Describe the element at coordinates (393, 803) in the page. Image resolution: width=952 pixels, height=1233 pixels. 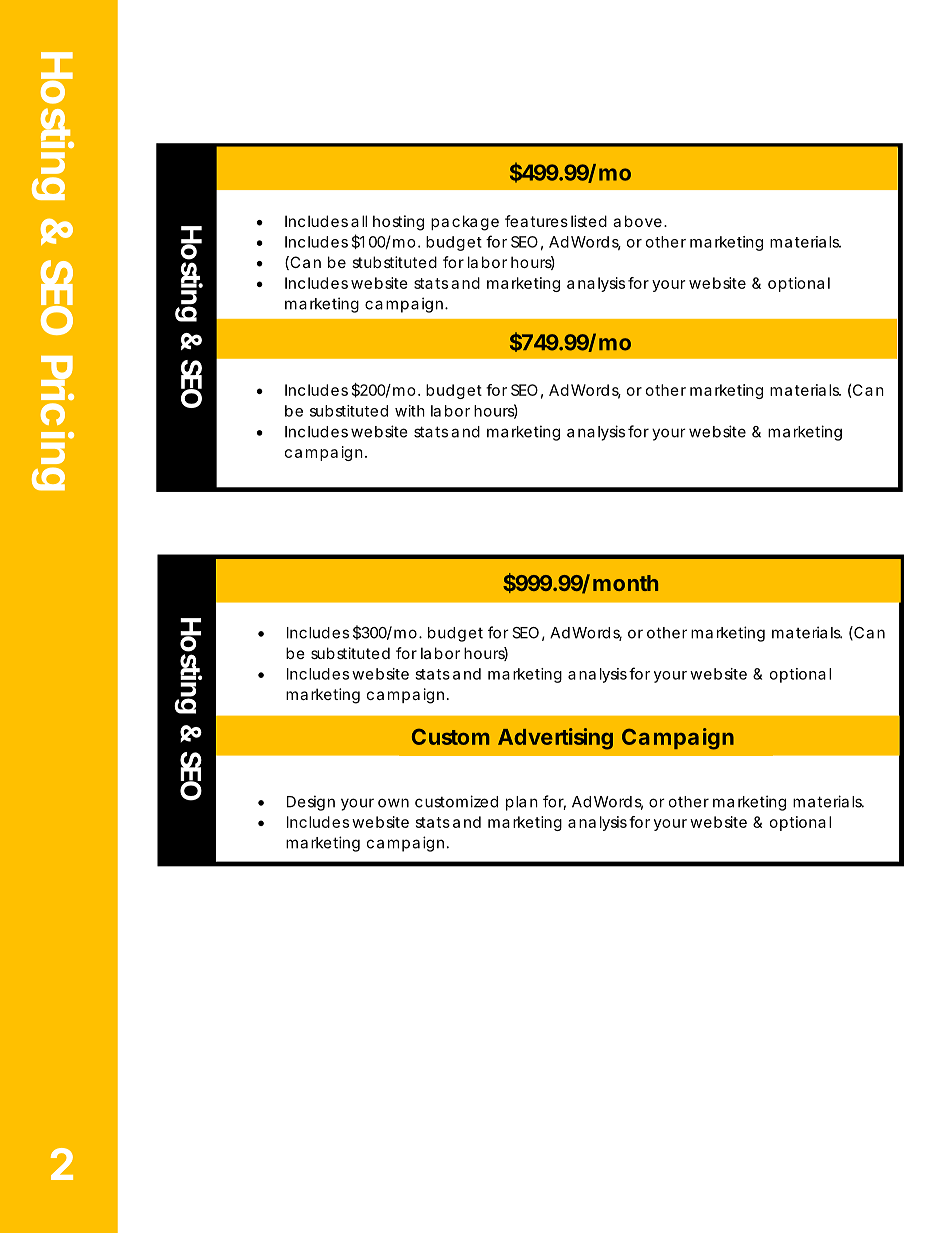
I see `own` at that location.
